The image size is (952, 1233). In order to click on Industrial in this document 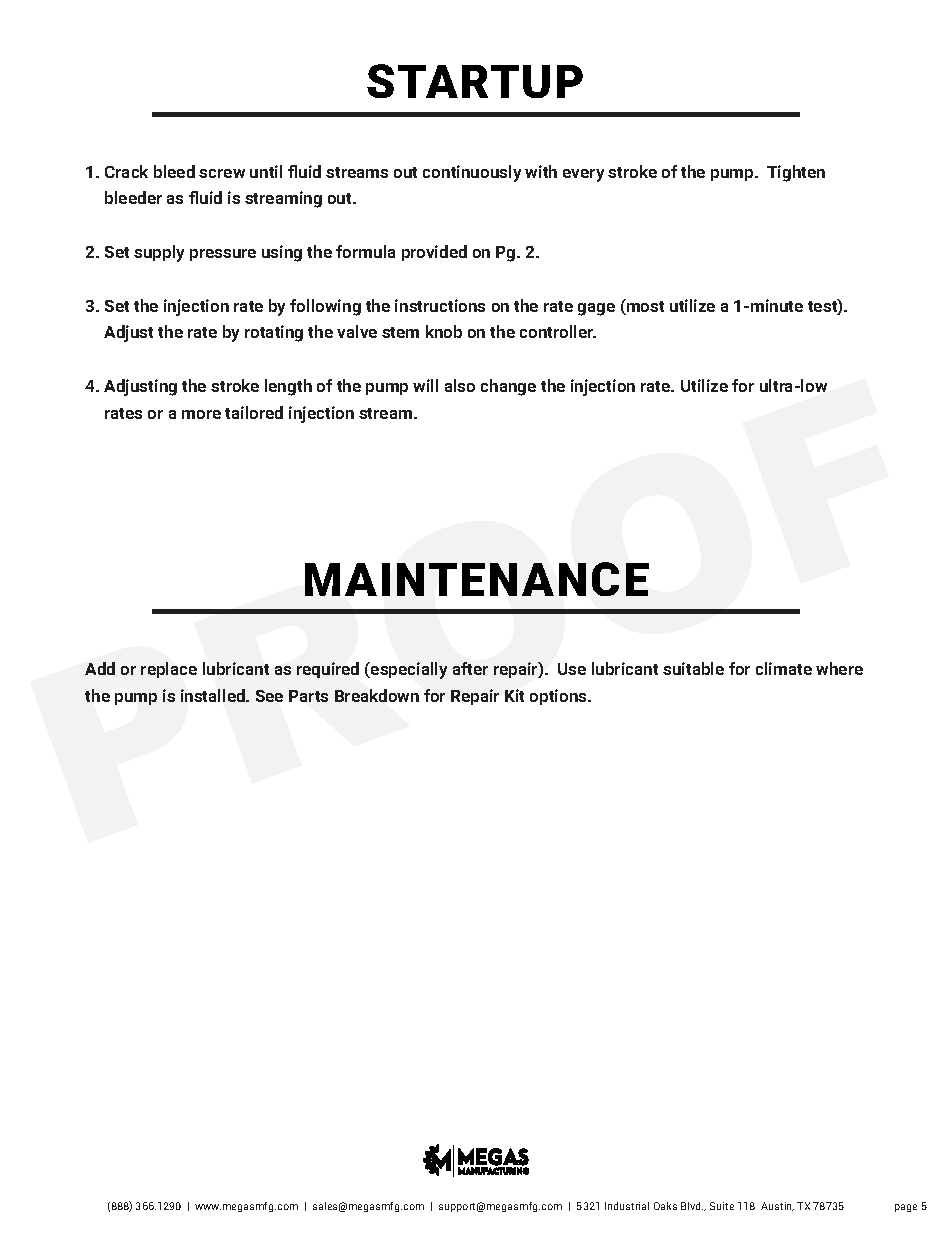, I will do `click(627, 1206)`.
